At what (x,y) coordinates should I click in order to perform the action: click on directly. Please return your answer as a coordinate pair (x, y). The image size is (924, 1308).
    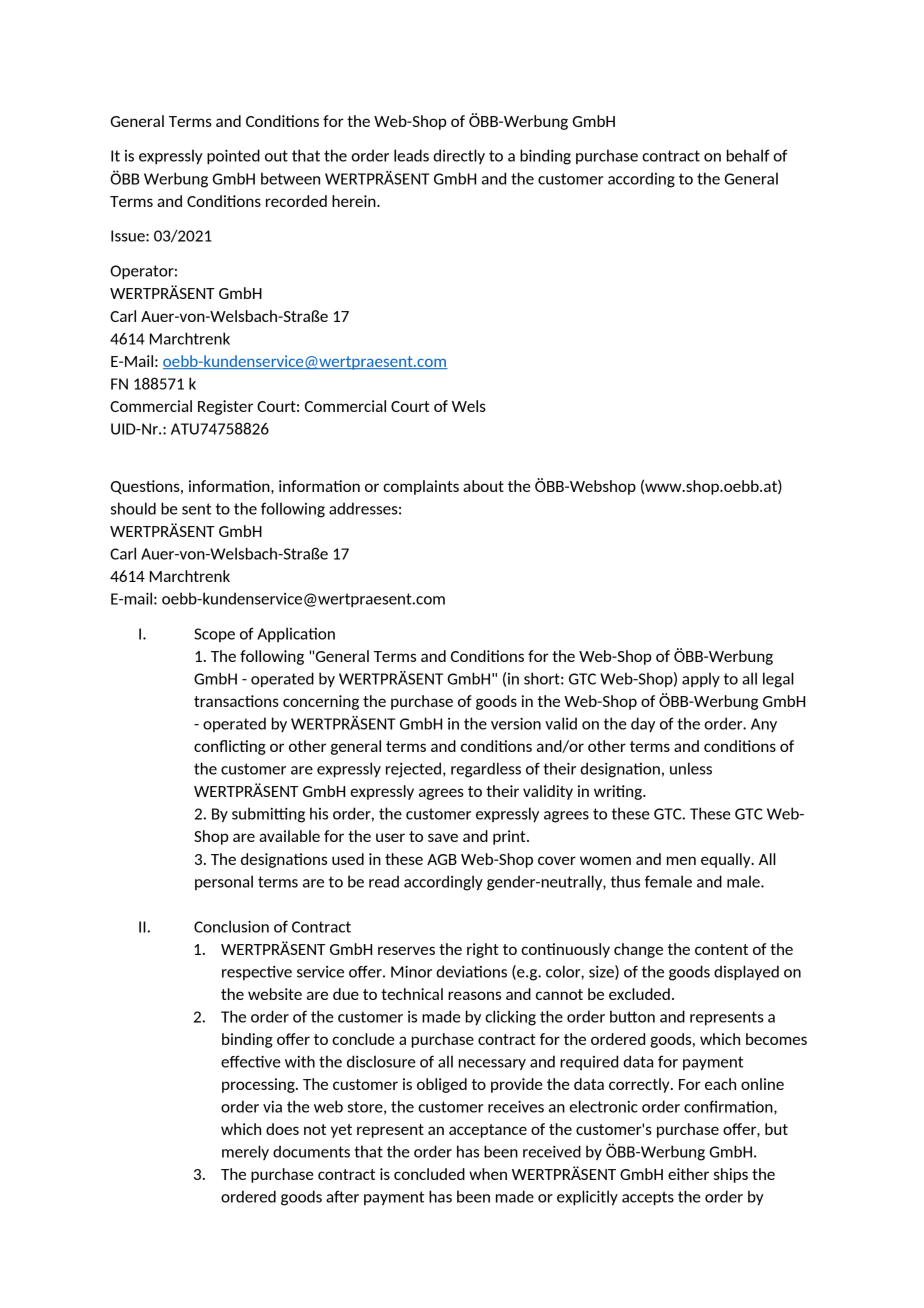
    Looking at the image, I should click on (459, 156).
